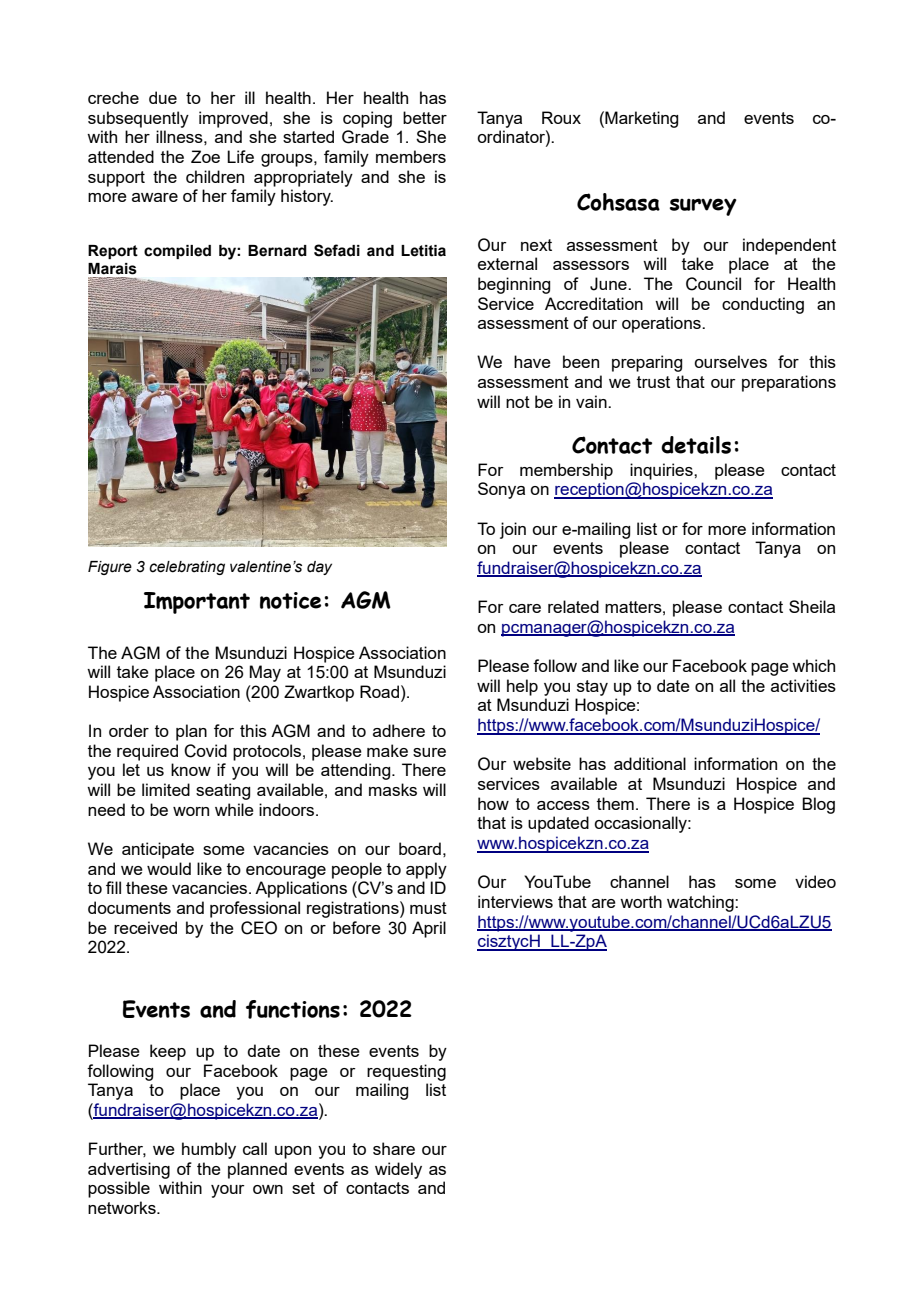 The height and width of the image is (1308, 924). I want to click on ourselves, so click(730, 361).
